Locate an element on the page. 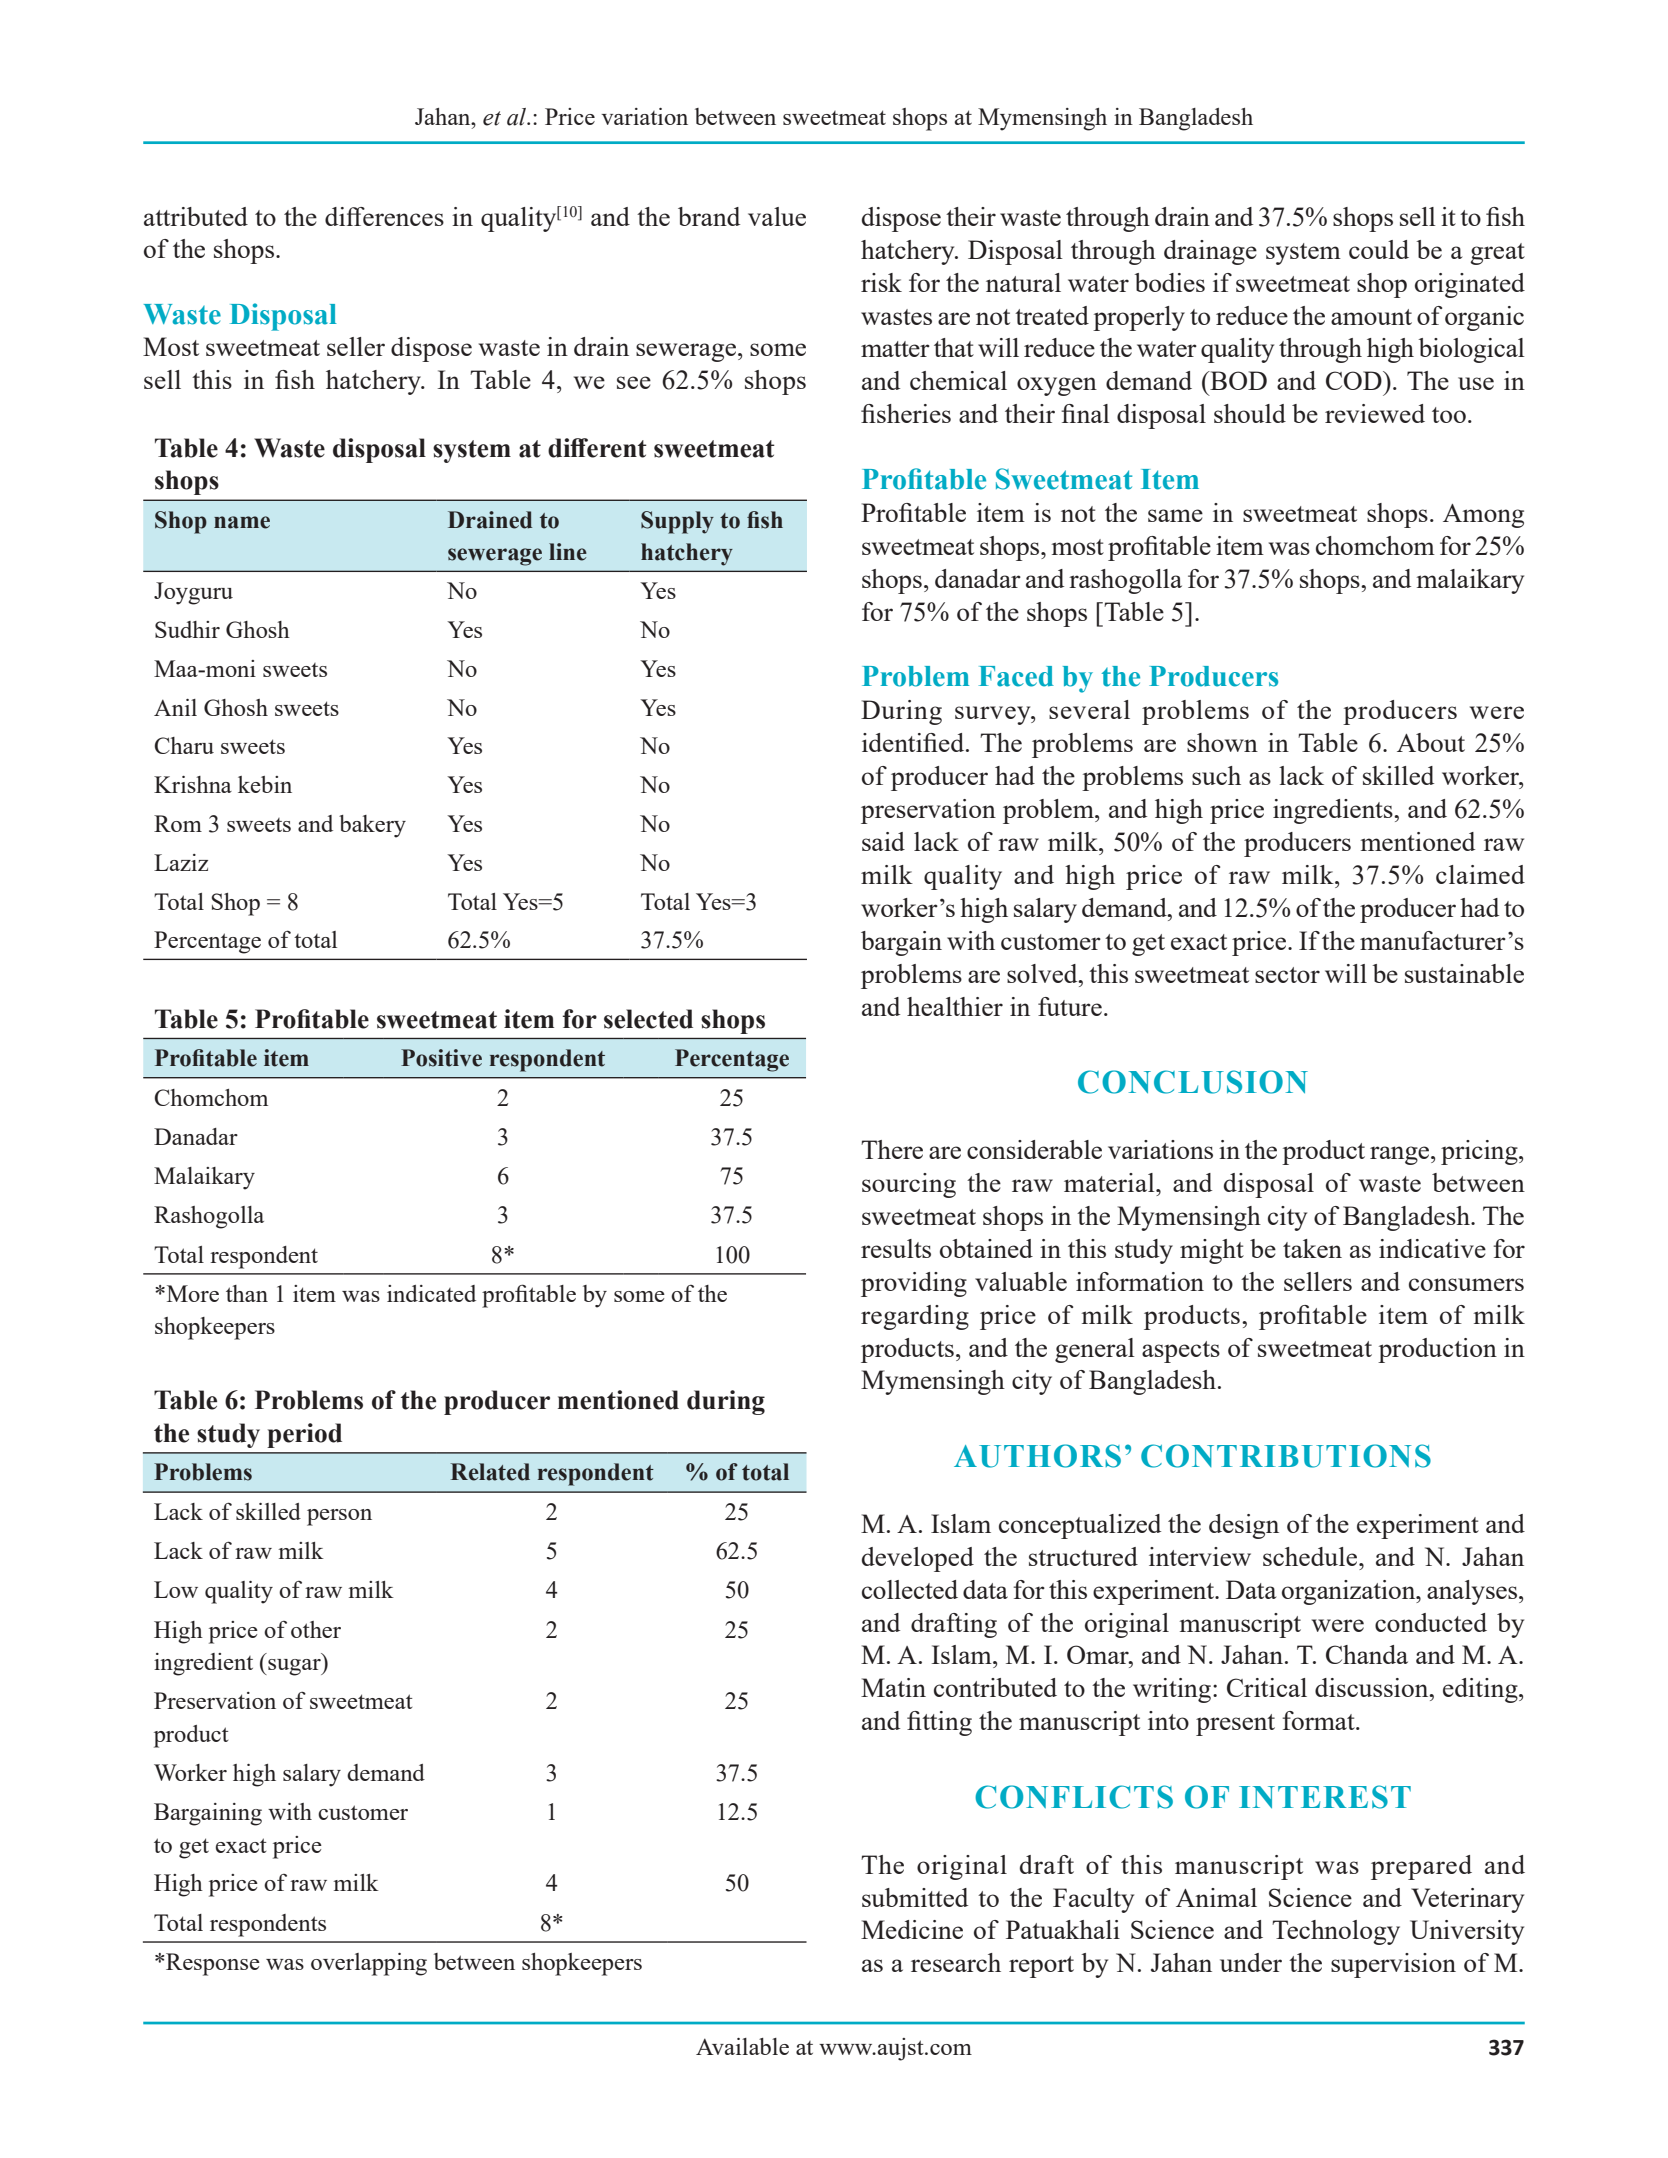  differences is located at coordinates (384, 216).
